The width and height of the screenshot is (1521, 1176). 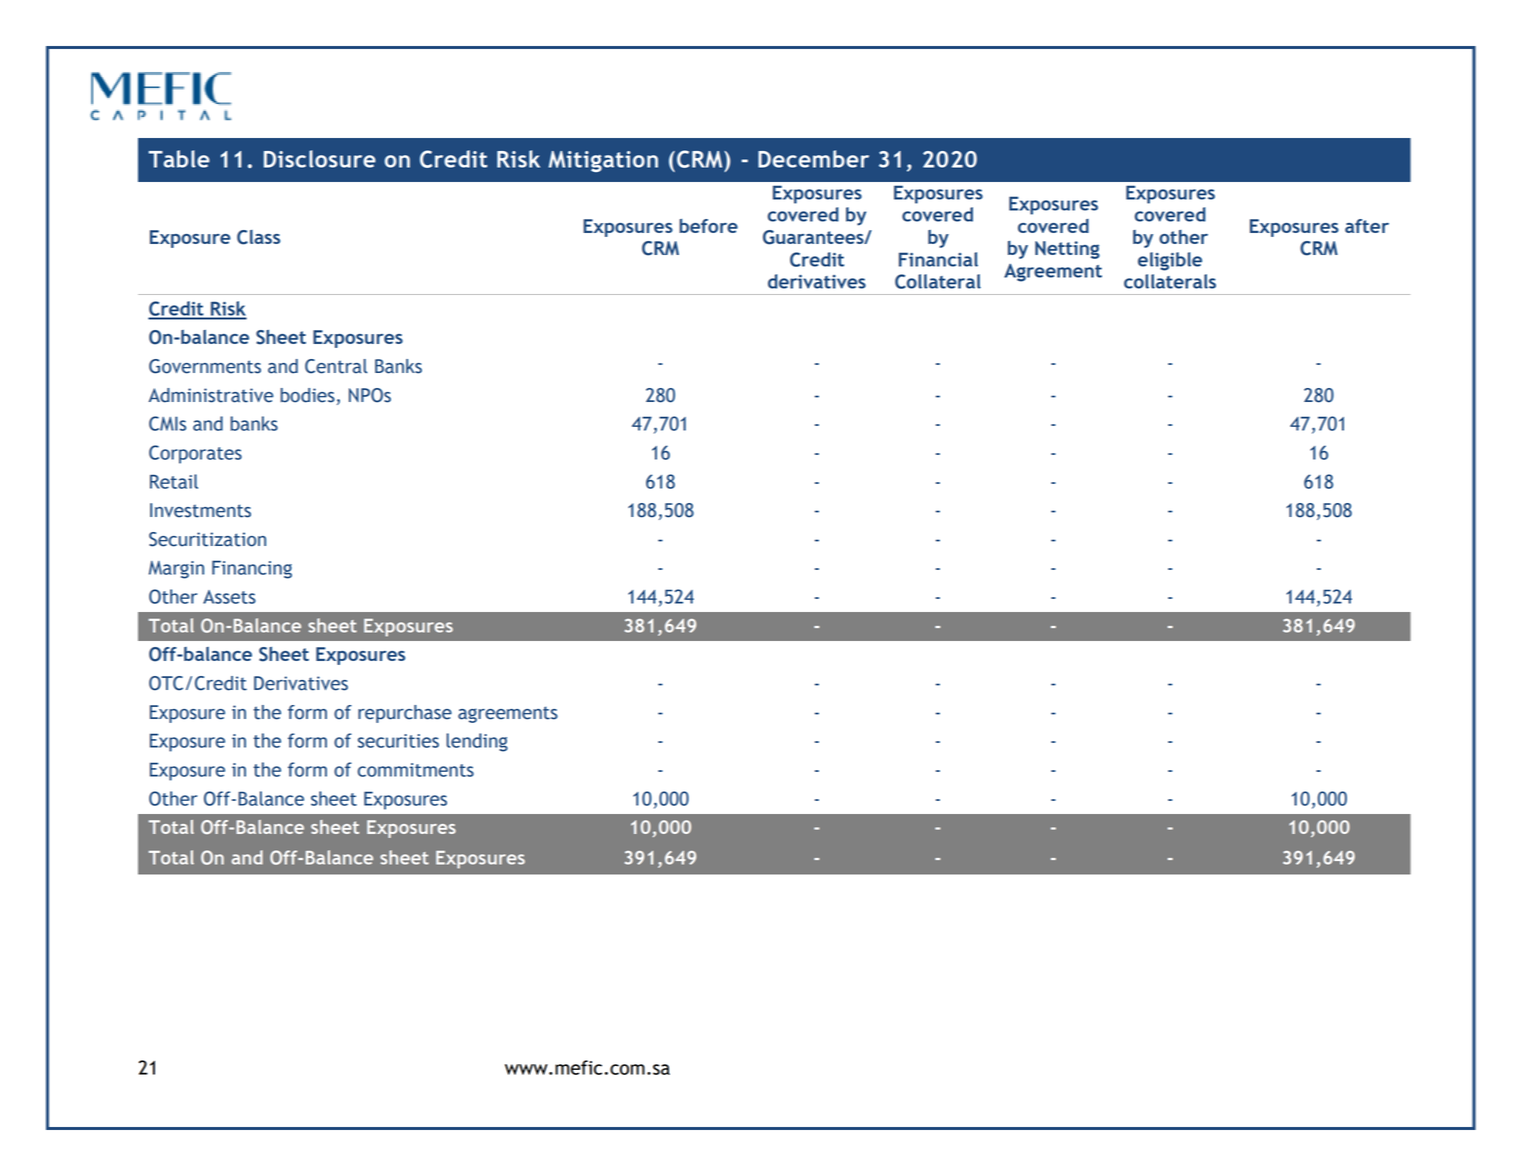 What do you see at coordinates (320, 159) in the screenshot?
I see `Disclosure` at bounding box center [320, 159].
